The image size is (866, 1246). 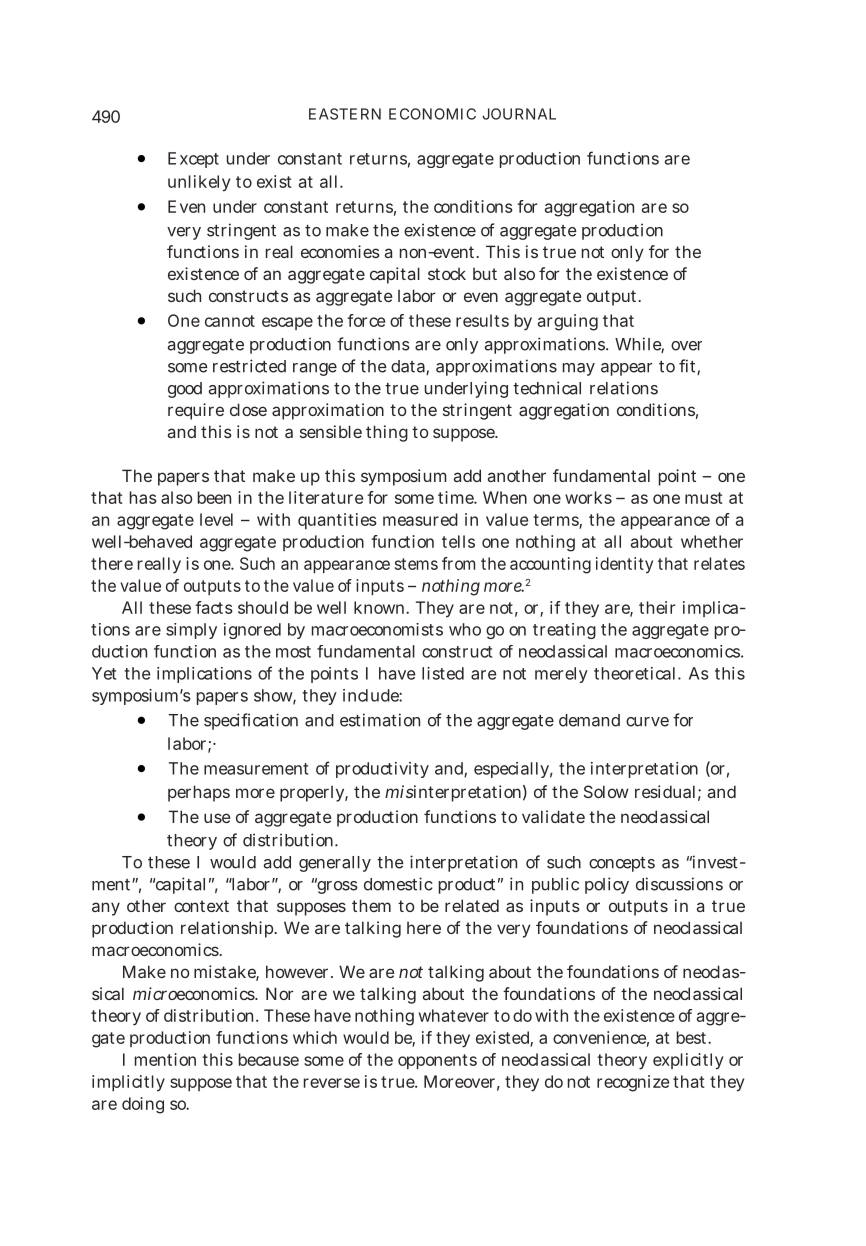 I want to click on perhaps, so click(x=199, y=793).
